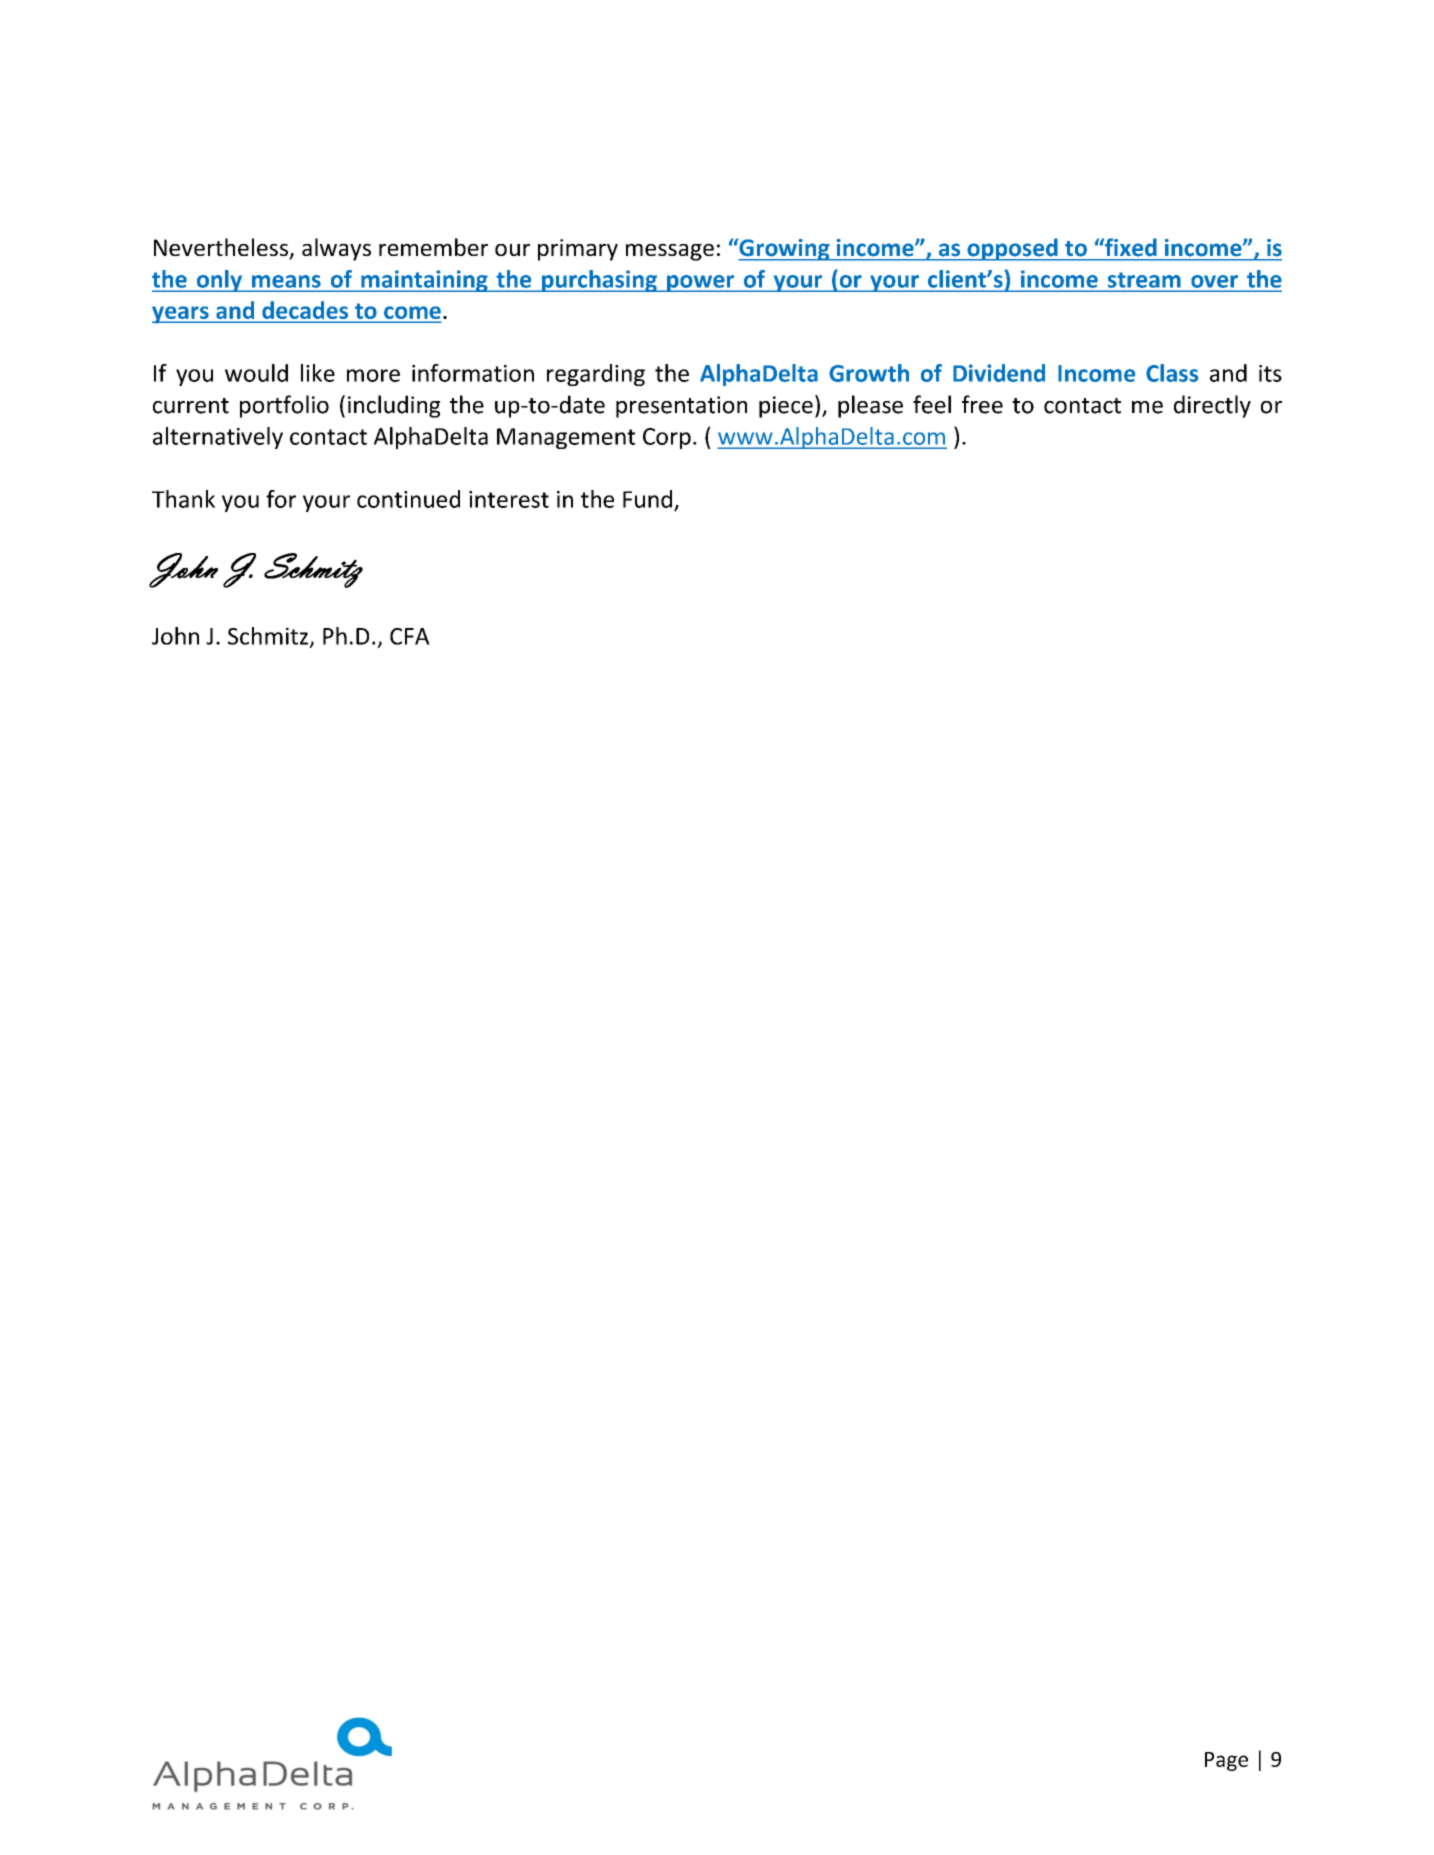 The height and width of the image is (1855, 1434). I want to click on CFA, so click(410, 636).
